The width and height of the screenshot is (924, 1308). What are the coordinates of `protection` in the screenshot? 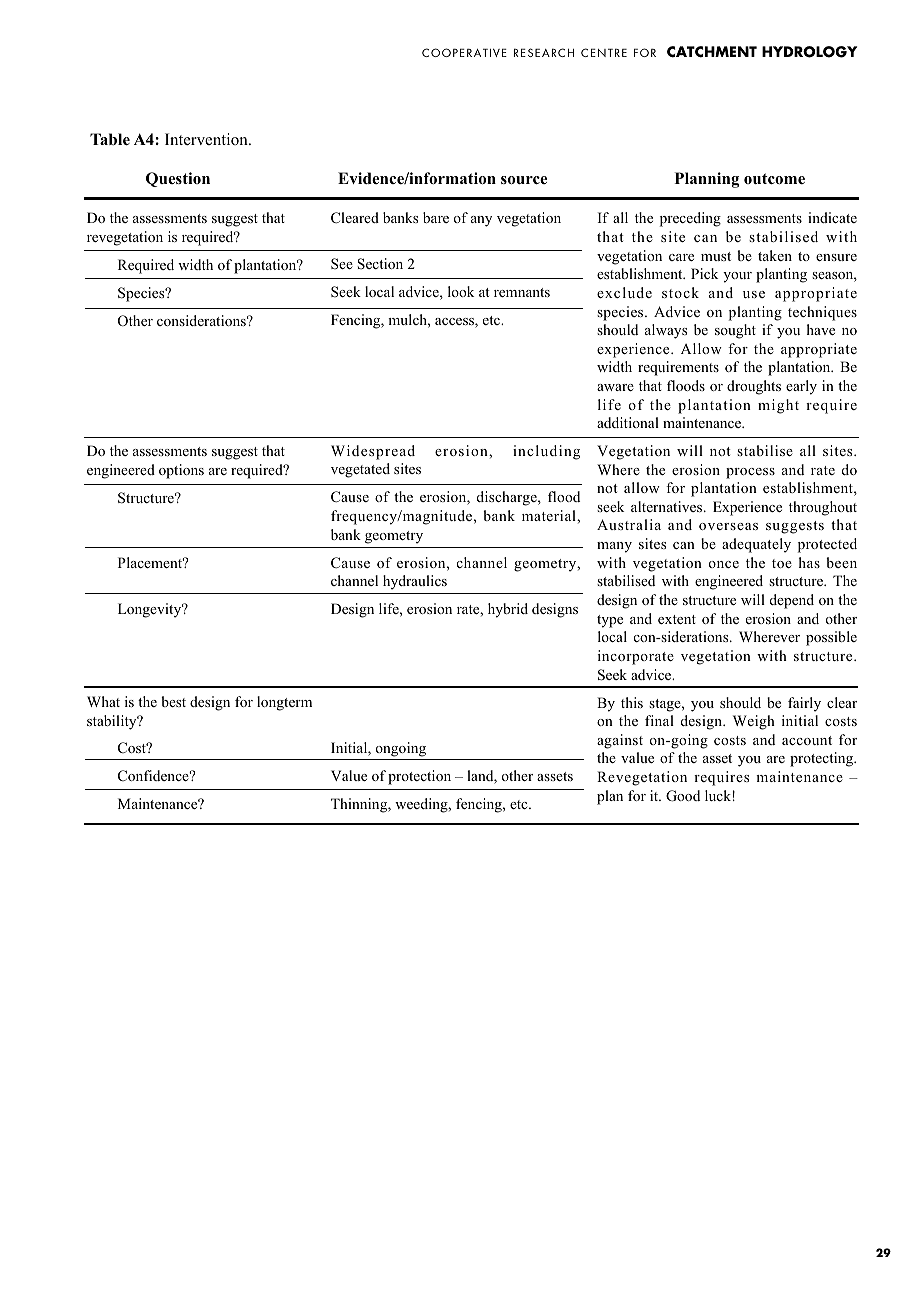 It's located at (419, 777).
